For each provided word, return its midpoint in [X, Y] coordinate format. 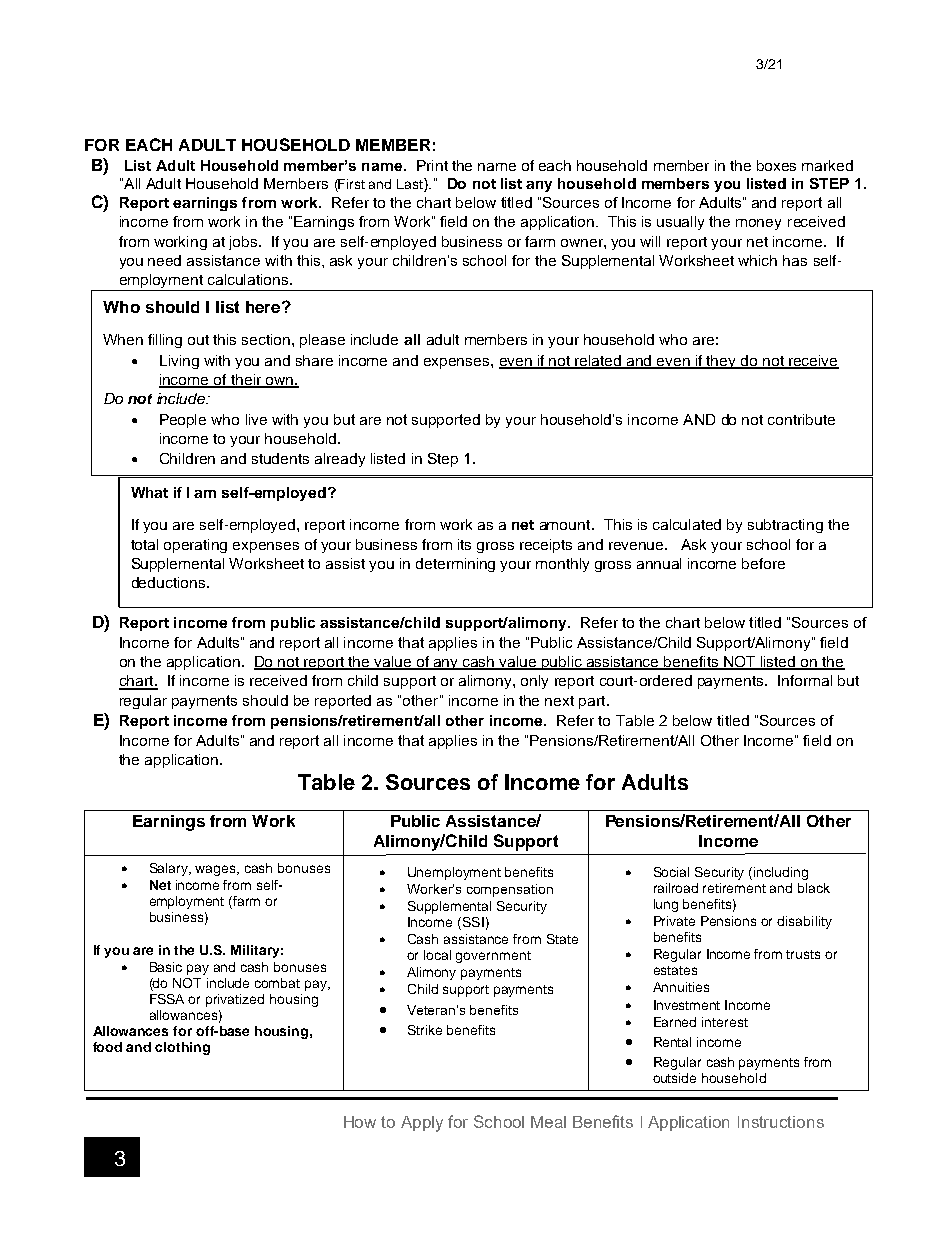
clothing [182, 1048]
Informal [805, 680]
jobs [244, 243]
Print [432, 165]
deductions [170, 582]
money [758, 224]
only [534, 682]
